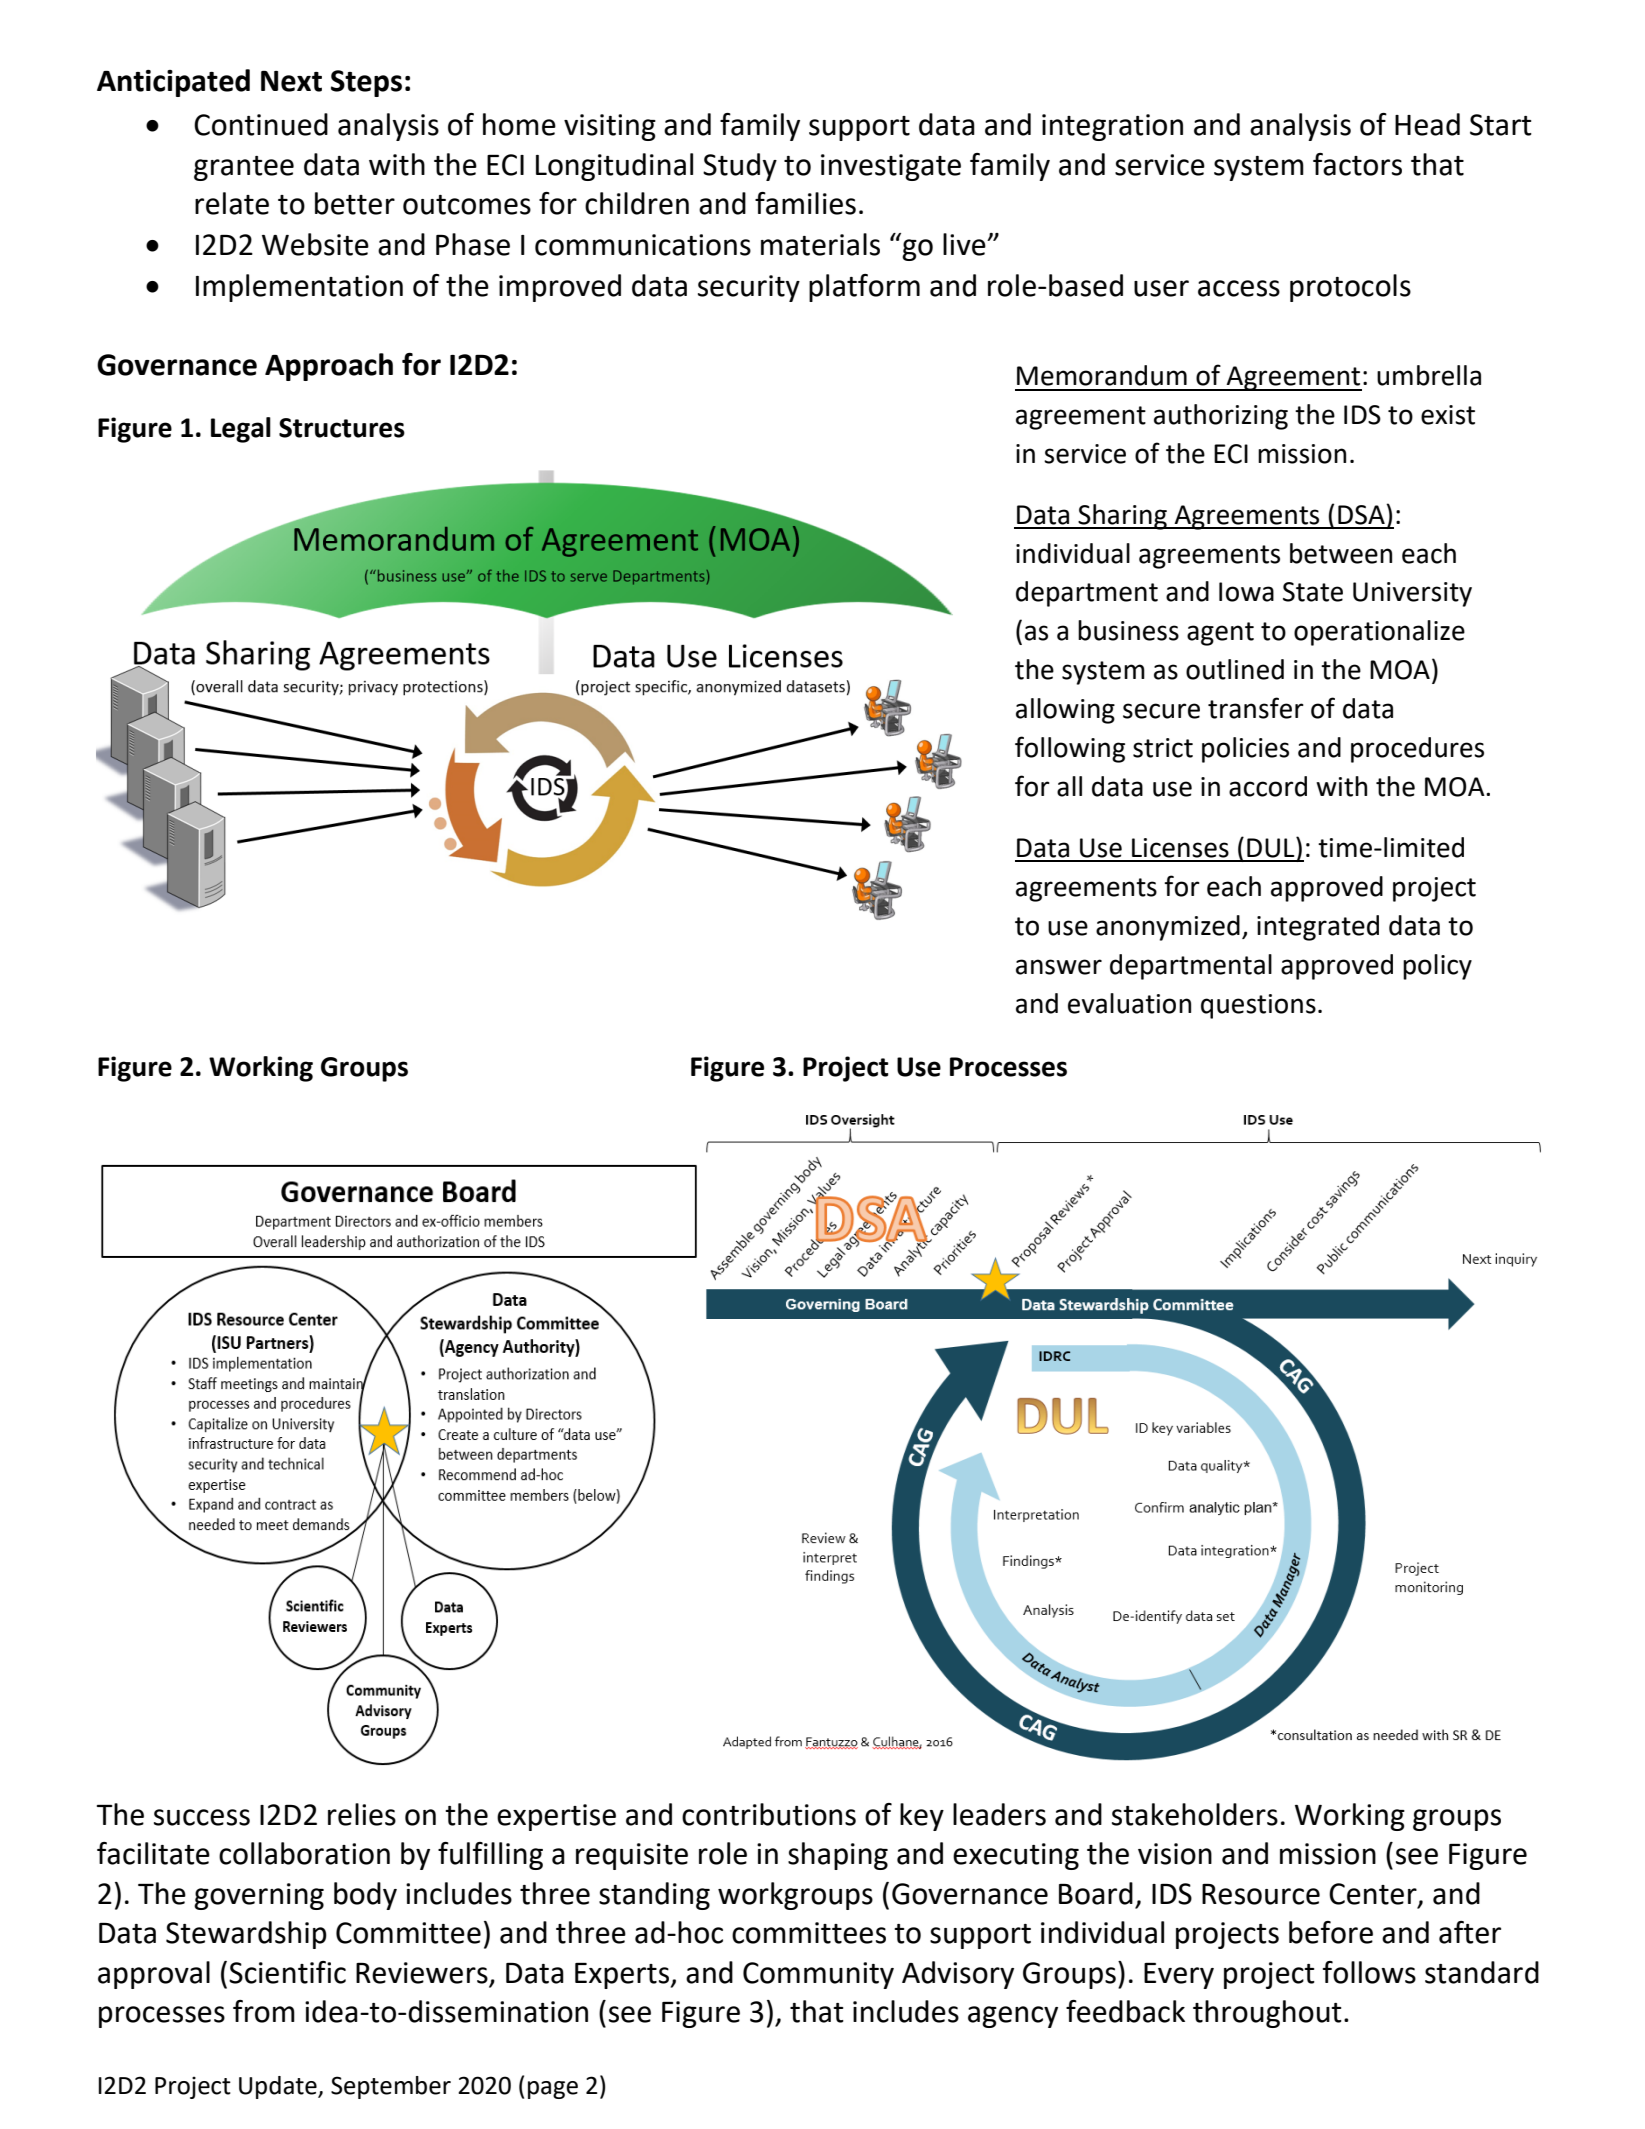 Image resolution: width=1645 pixels, height=2129 pixels. I want to click on evaluation, so click(1129, 1003).
